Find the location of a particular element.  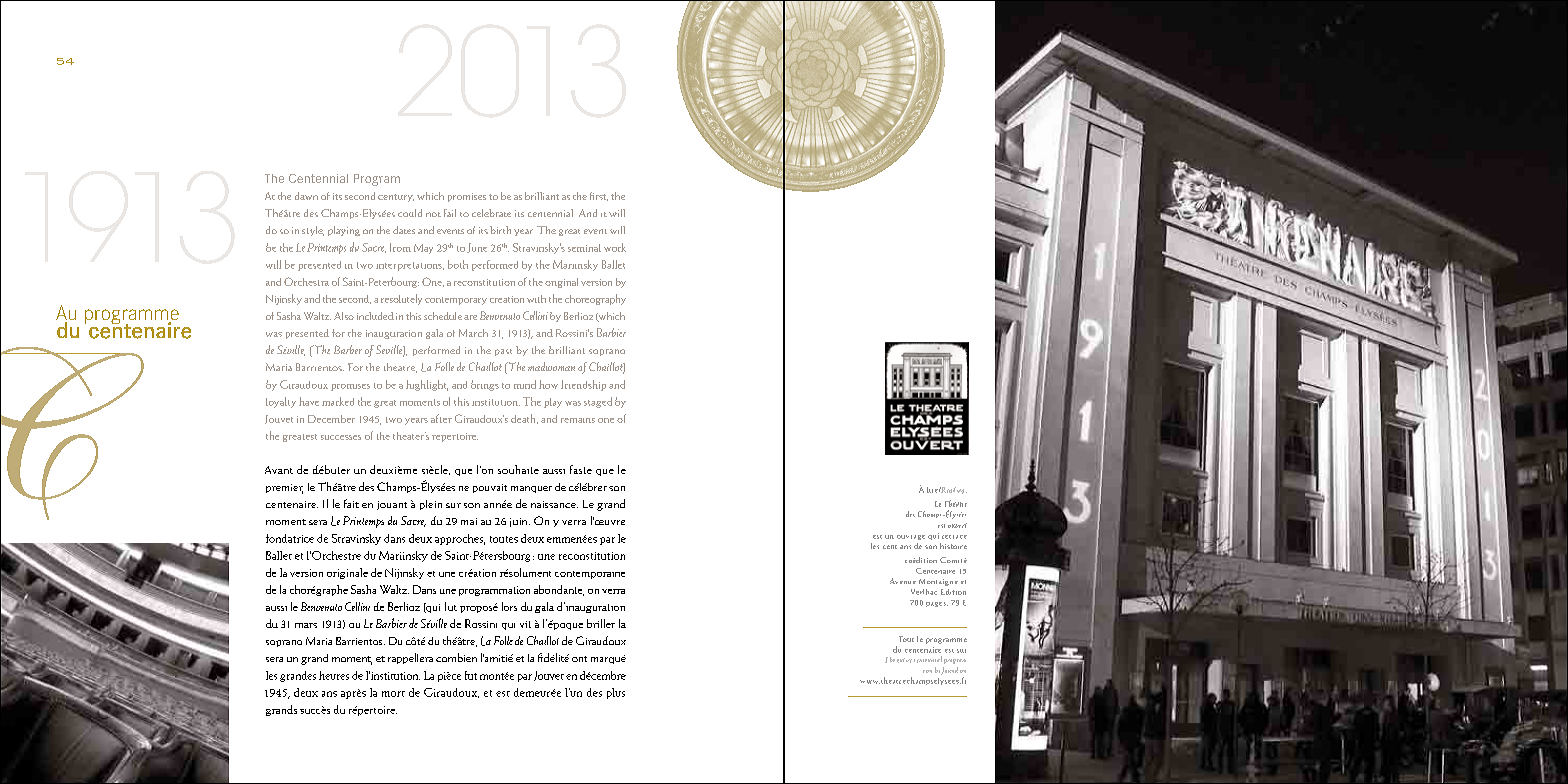

seminal is located at coordinates (584, 248).
